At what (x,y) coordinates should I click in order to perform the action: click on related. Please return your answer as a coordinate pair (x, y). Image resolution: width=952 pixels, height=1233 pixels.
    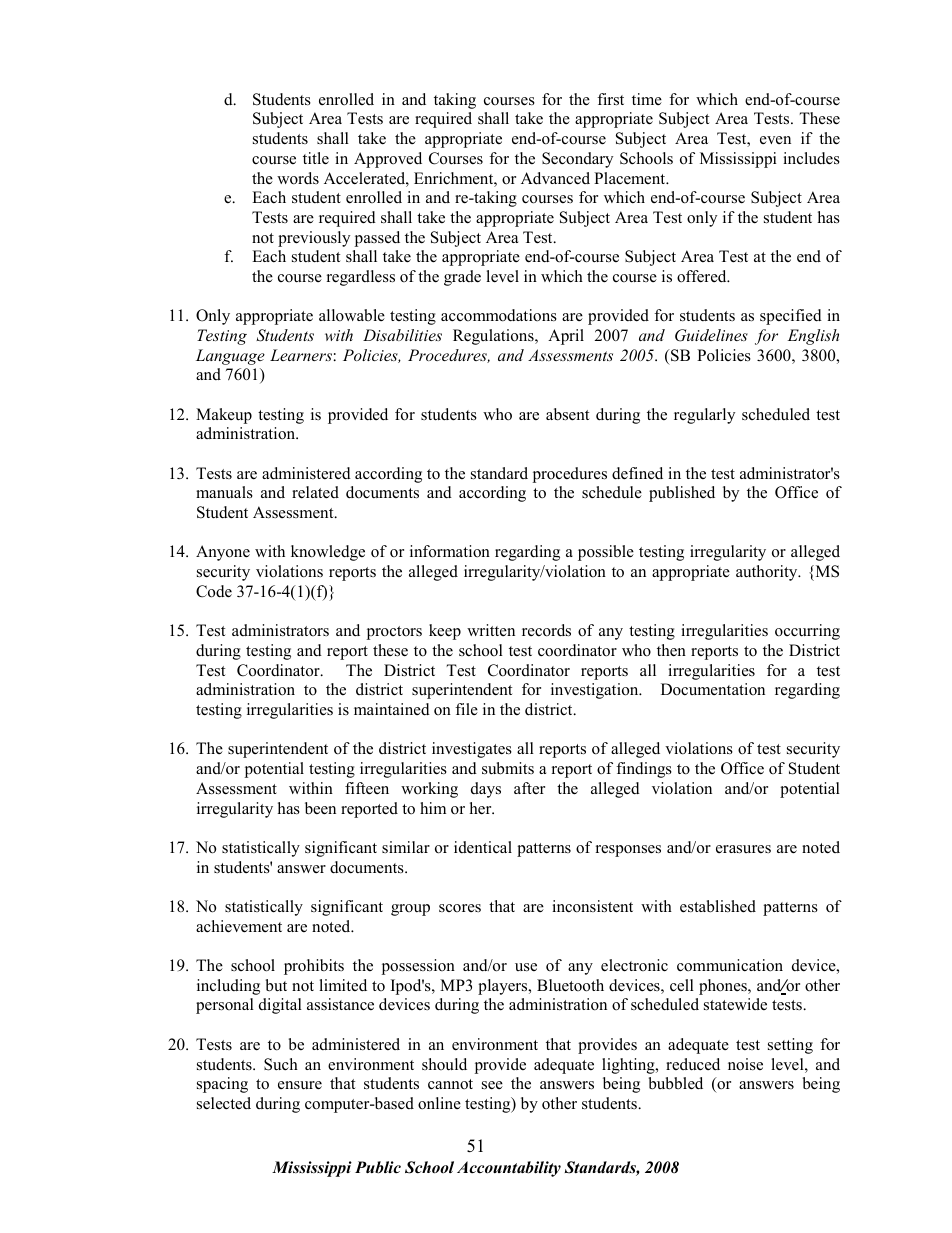
    Looking at the image, I should click on (315, 492).
